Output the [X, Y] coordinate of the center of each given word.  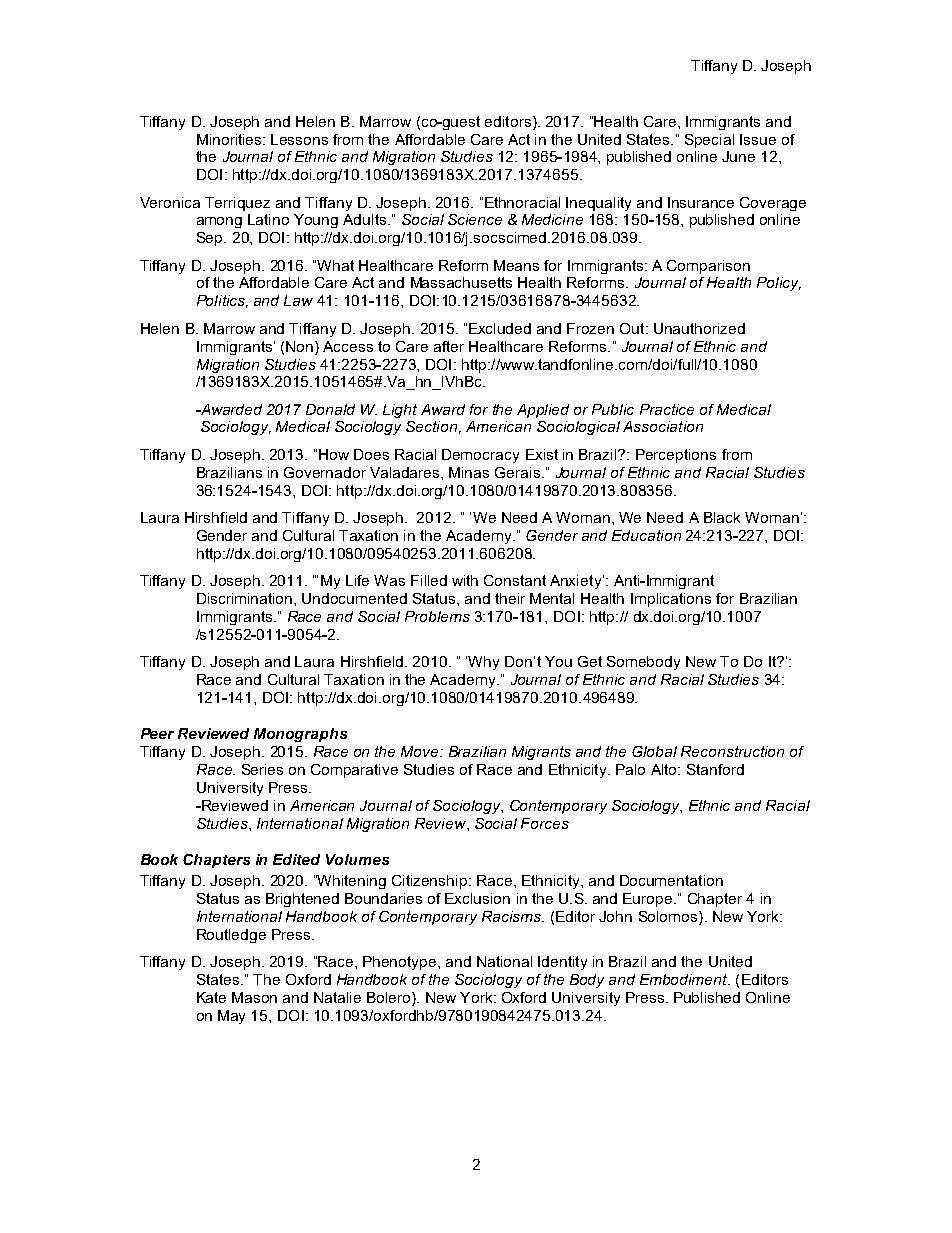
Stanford [715, 769]
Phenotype [401, 963]
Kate [211, 997]
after [449, 346]
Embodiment [685, 979]
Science [475, 219]
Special [709, 141]
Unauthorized [699, 328]
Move [421, 751]
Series [262, 769]
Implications [671, 600]
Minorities [230, 139]
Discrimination [246, 598]
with [465, 580]
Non [301, 346]
